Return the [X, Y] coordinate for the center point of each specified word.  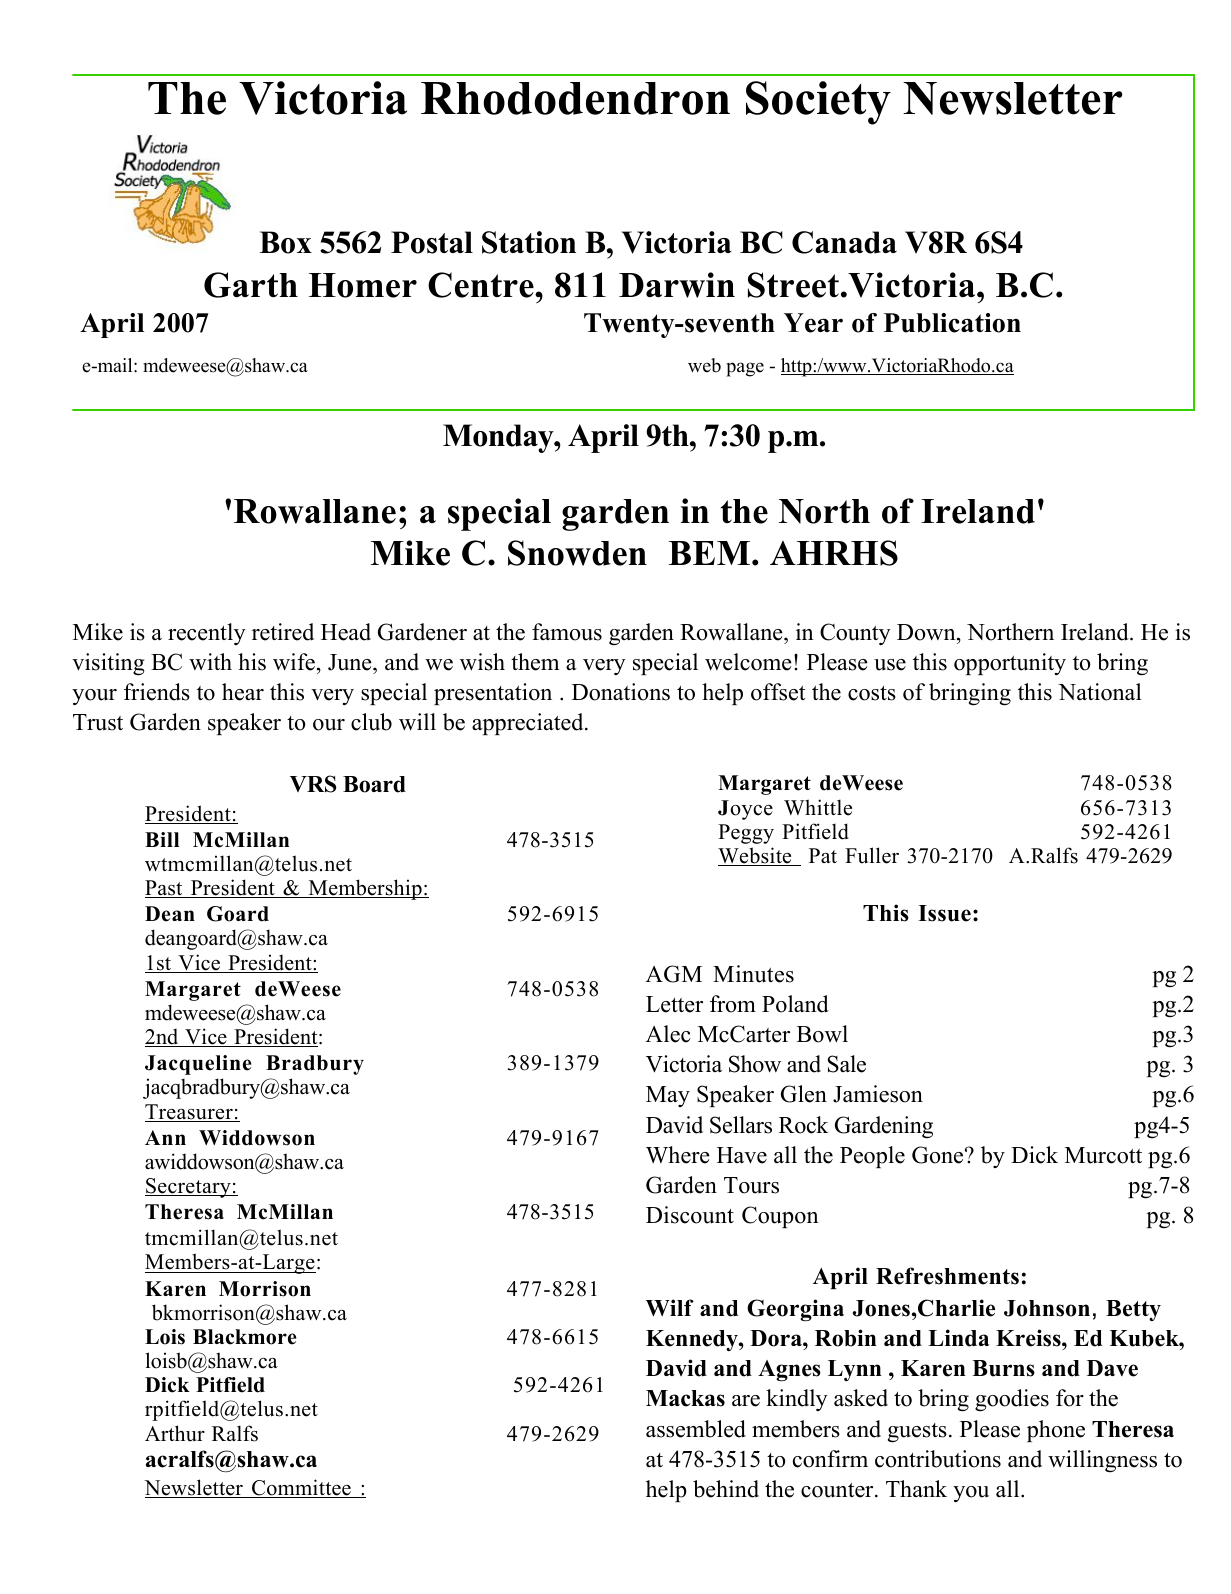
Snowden [577, 553]
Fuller [872, 855]
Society [818, 103]
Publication [952, 323]
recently [207, 634]
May [668, 1096]
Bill [162, 839]
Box [285, 242]
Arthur [175, 1433]
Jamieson [878, 1094]
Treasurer [190, 1113]
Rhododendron [575, 98]
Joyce [745, 810]
